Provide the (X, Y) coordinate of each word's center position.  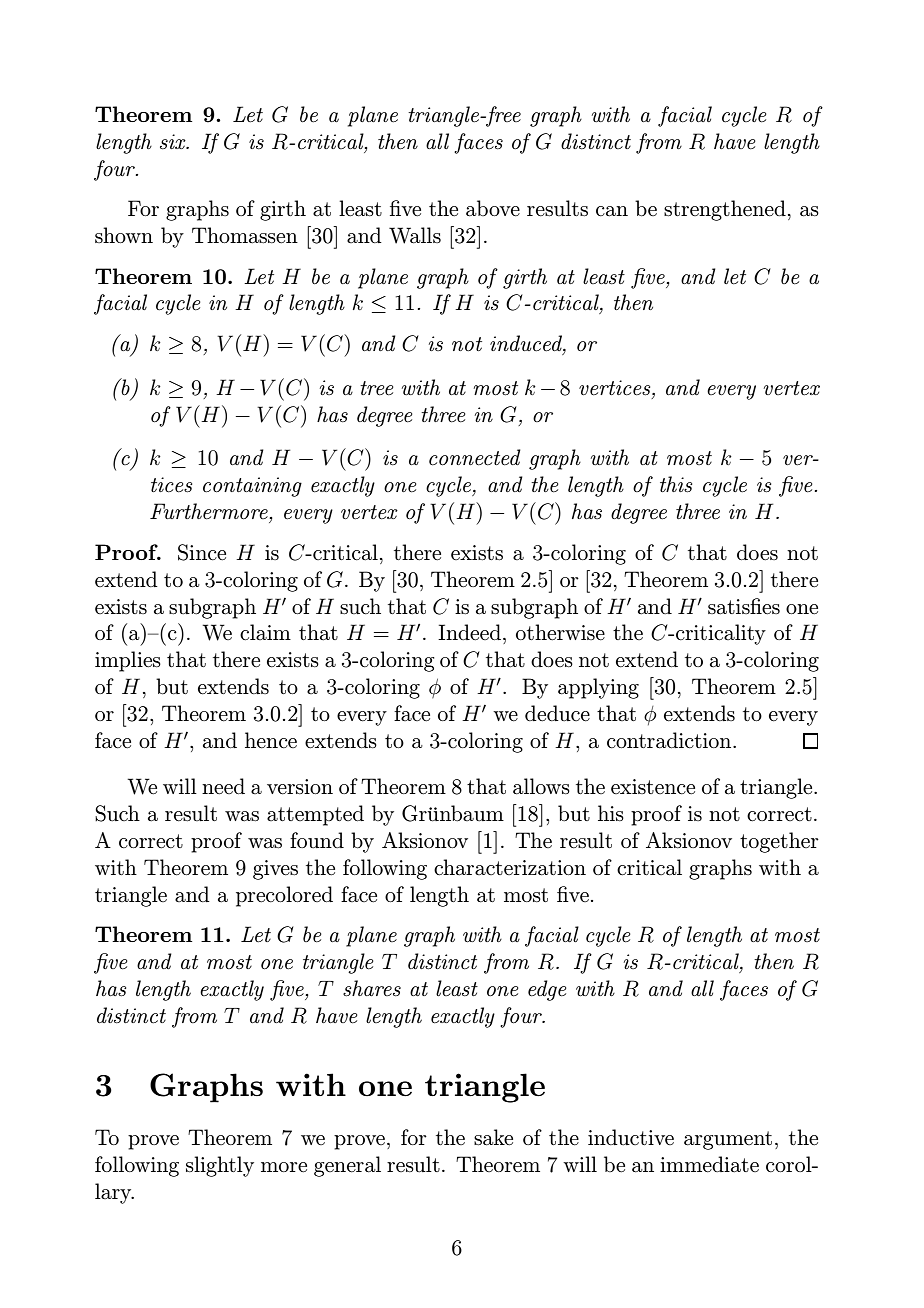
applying (598, 688)
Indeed (469, 632)
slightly (220, 1166)
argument (728, 1140)
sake (493, 1137)
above (493, 208)
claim (265, 632)
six (174, 141)
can (612, 211)
